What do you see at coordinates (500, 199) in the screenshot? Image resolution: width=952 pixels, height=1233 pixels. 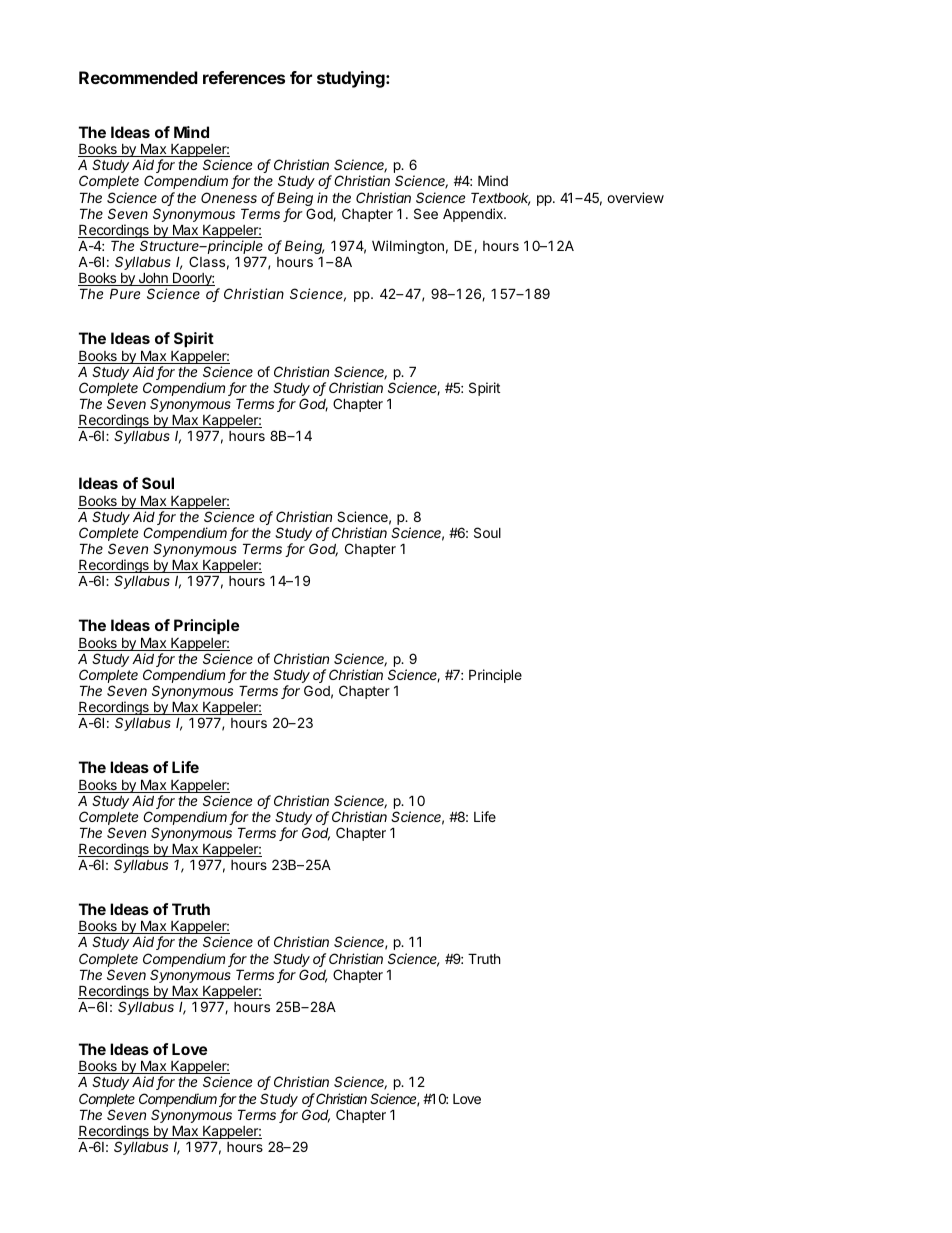 I see `Textbook` at bounding box center [500, 199].
